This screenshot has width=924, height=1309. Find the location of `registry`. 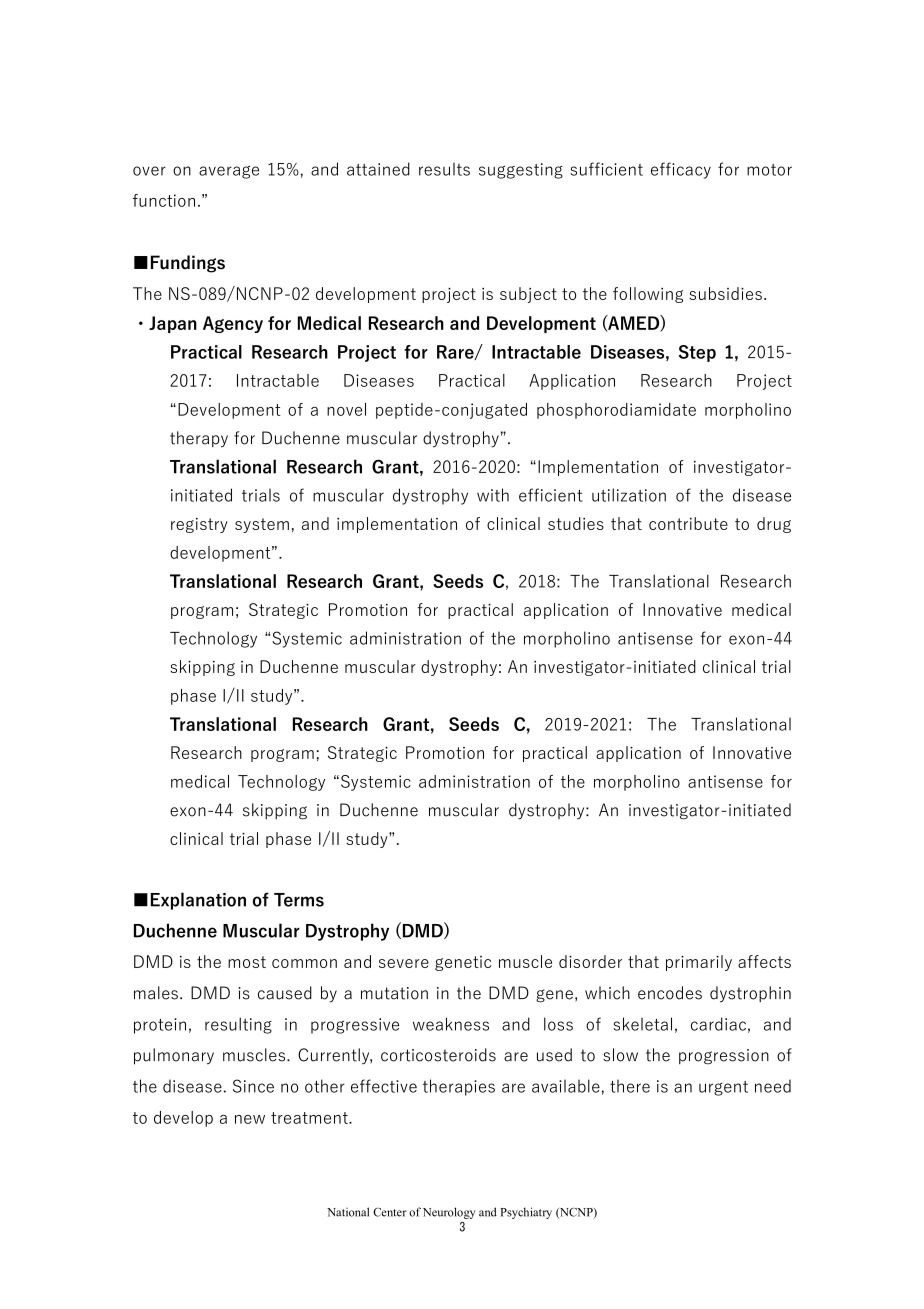

registry is located at coordinates (199, 525).
